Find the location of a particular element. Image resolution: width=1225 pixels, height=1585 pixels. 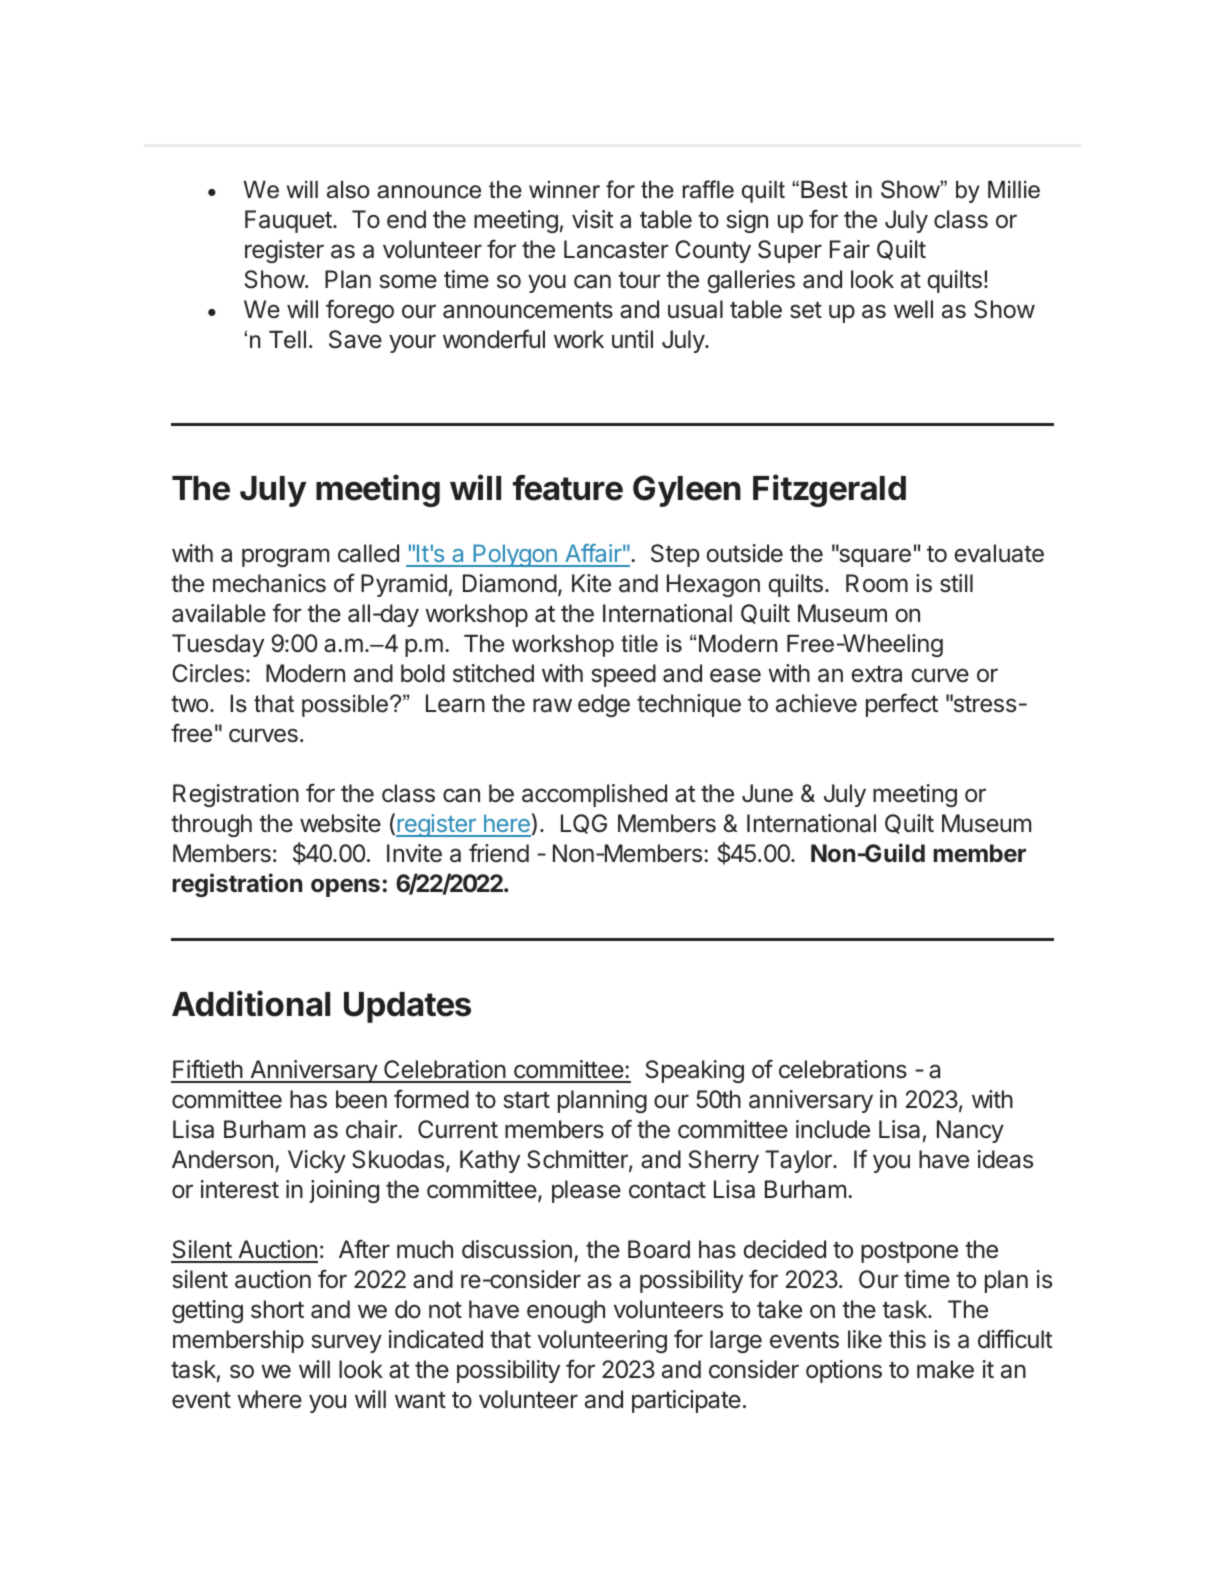

also is located at coordinates (348, 190).
